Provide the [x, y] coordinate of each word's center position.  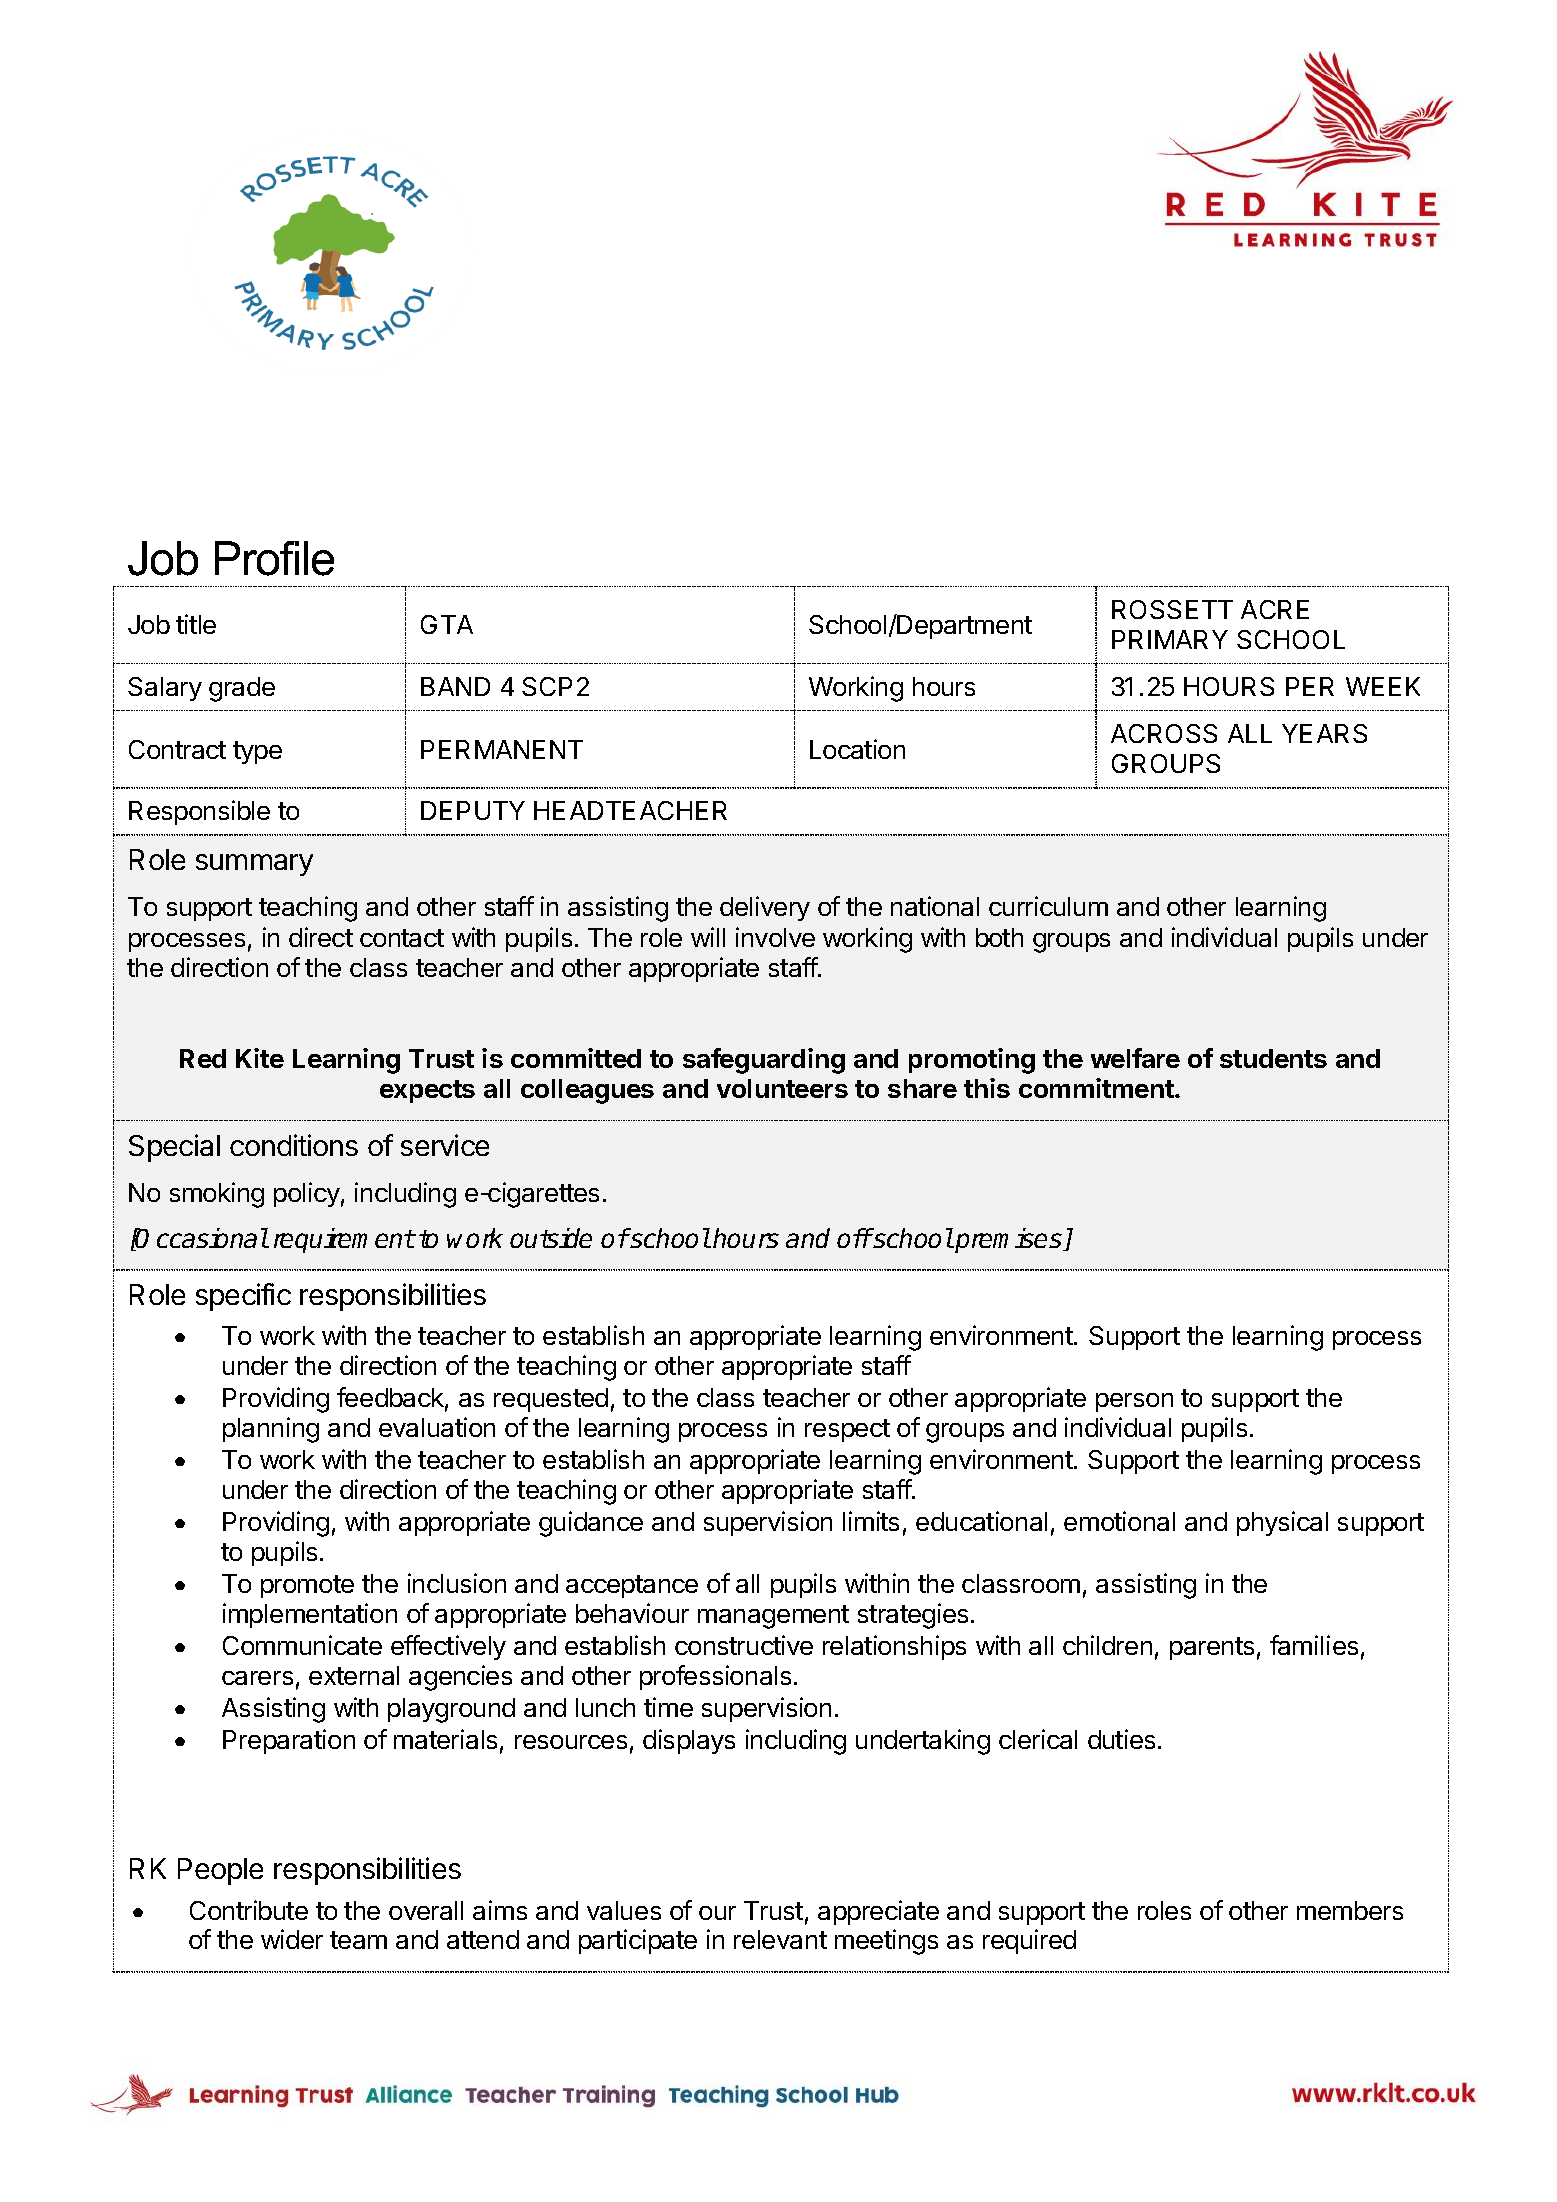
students [1273, 1058]
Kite [260, 1058]
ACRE [1275, 609]
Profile [274, 558]
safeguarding [764, 1061]
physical [1282, 1523]
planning [271, 1430]
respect [847, 1430]
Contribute [249, 1910]
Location [857, 749]
